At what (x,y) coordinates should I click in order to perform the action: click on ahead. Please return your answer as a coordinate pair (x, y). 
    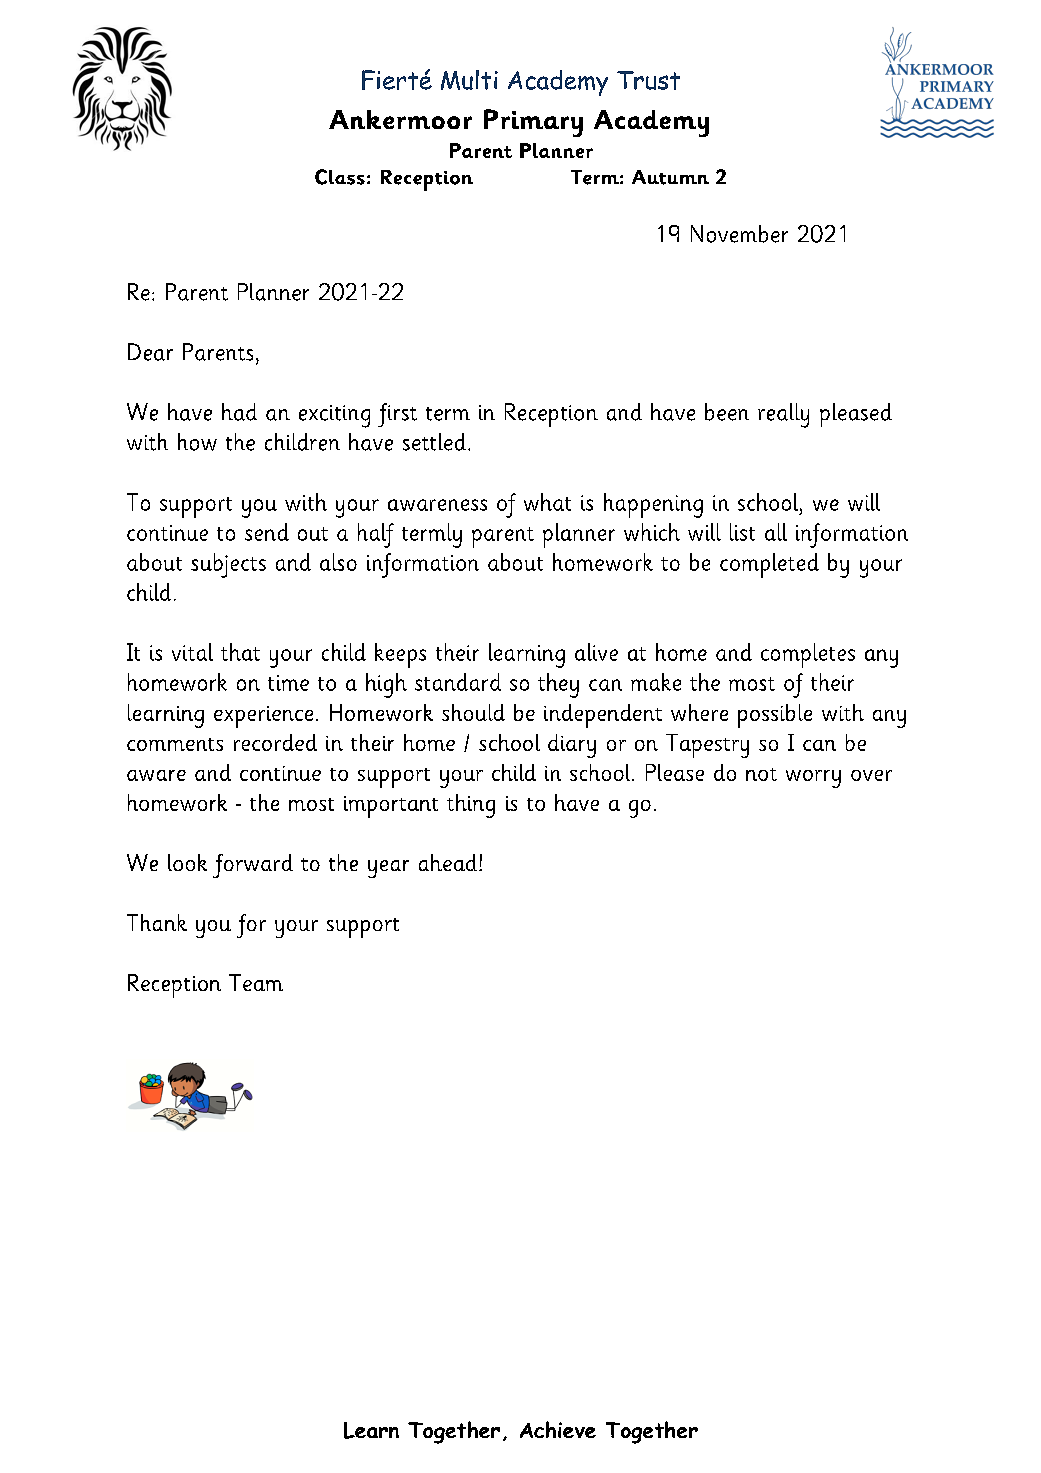
    Looking at the image, I should click on (449, 862).
